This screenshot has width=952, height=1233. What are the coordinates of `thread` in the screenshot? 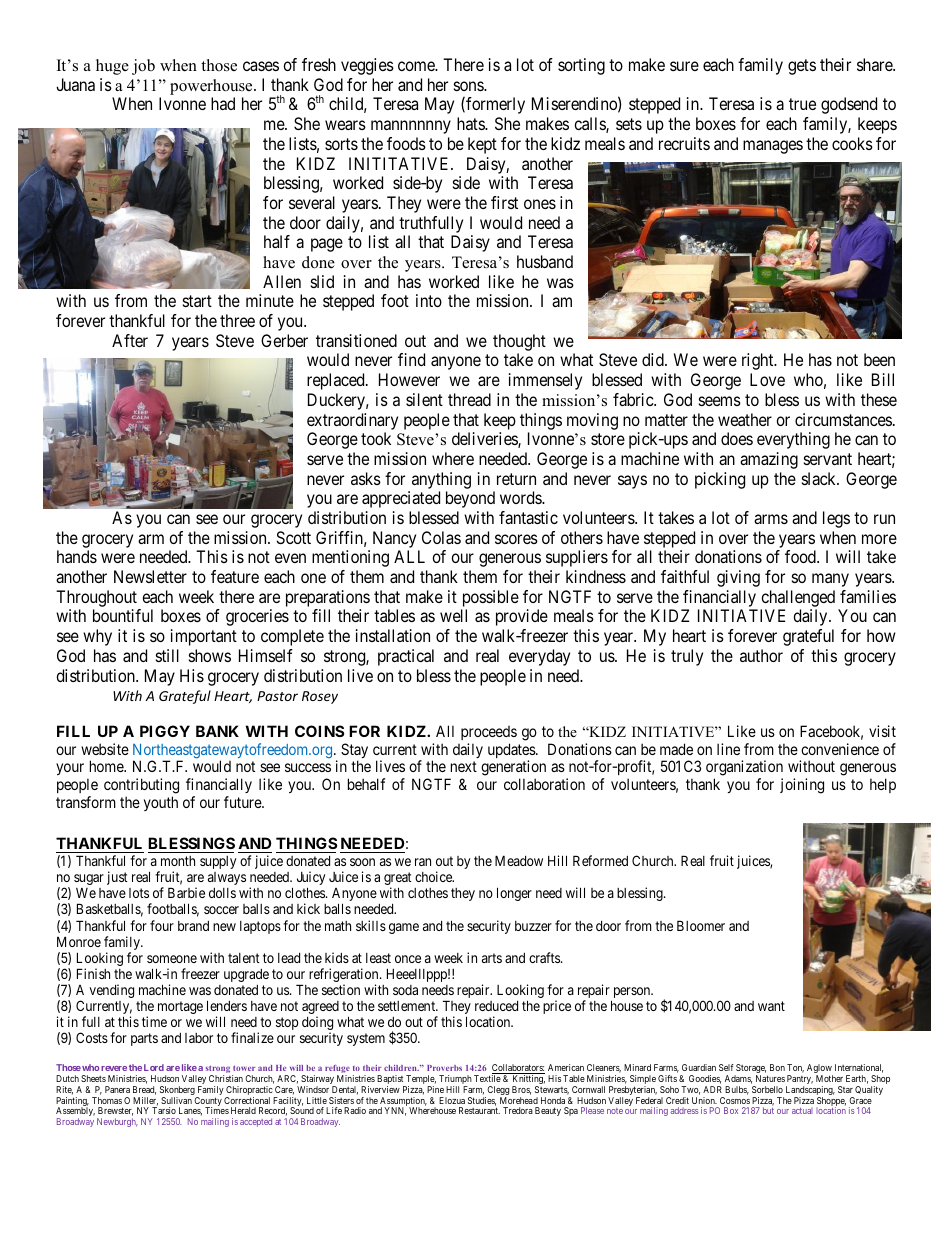 It's located at (469, 399).
